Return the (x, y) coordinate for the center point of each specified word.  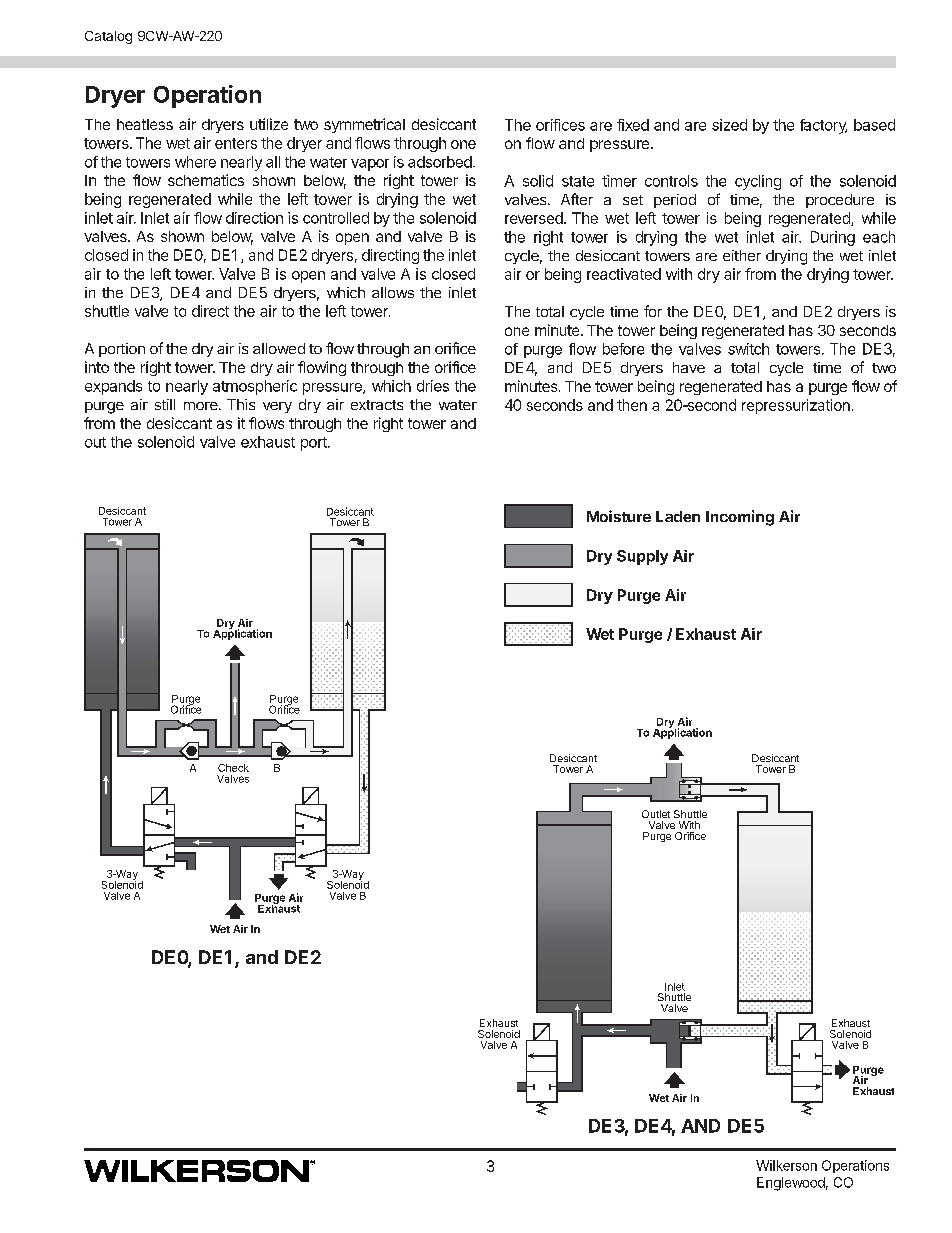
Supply (642, 557)
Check (233, 768)
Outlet (656, 814)
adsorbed (440, 162)
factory (823, 126)
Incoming (740, 518)
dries (433, 386)
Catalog (108, 37)
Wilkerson (786, 1165)
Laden (678, 516)
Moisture (619, 516)
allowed (279, 348)
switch (748, 349)
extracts (377, 405)
